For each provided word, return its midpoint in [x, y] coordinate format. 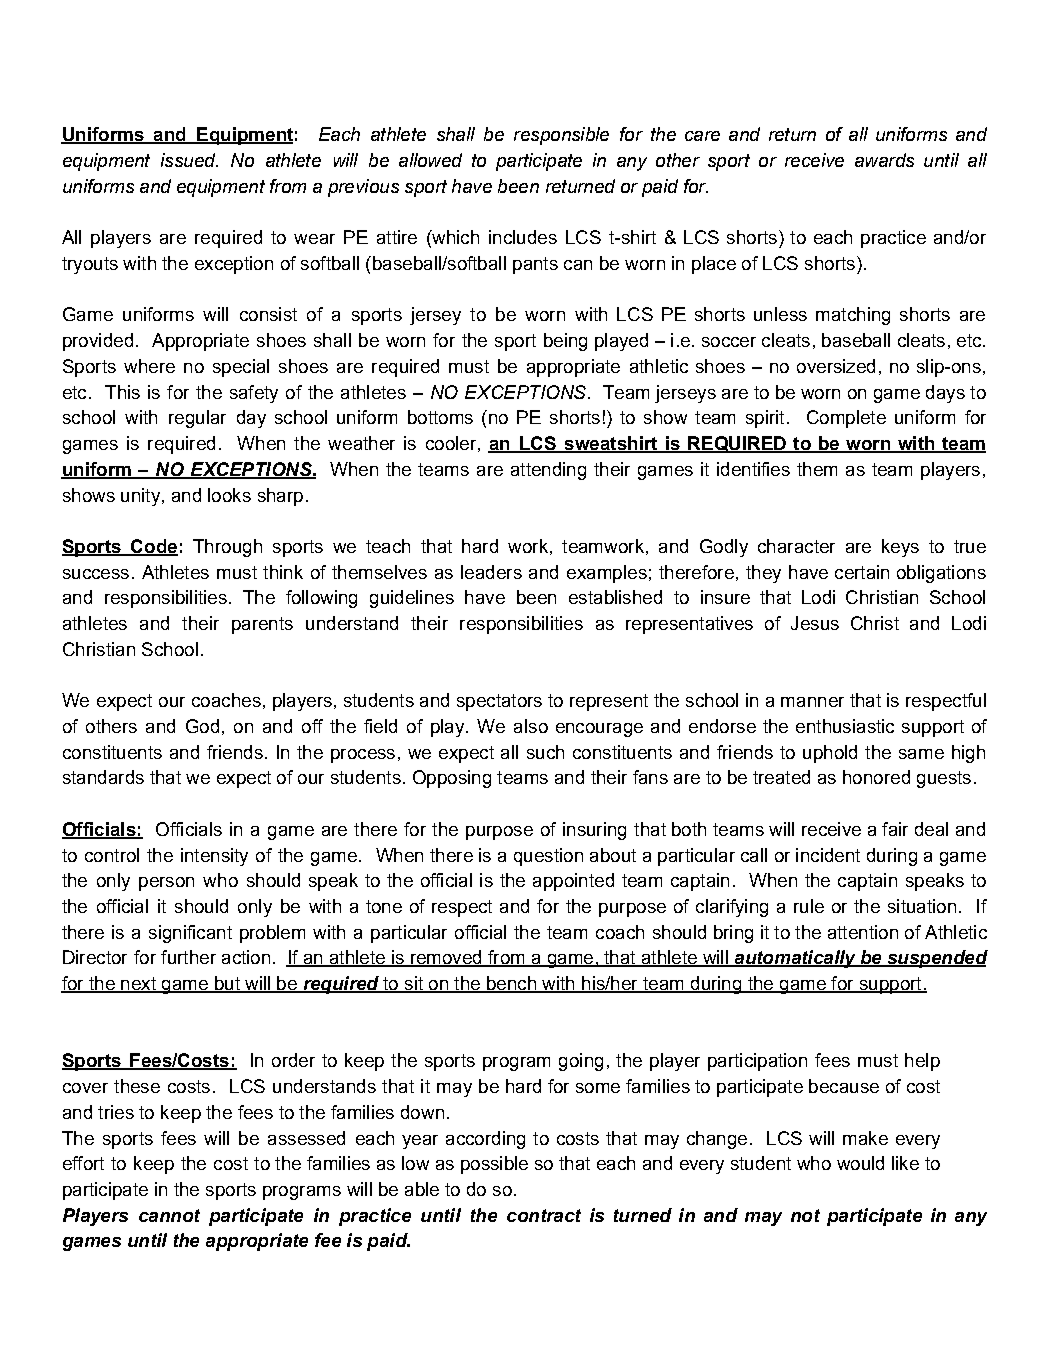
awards [884, 160]
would [860, 1163]
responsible [561, 136]
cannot [169, 1215]
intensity [214, 857]
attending [548, 471]
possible [494, 1165]
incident [828, 855]
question [548, 857]
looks [229, 495]
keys [900, 548]
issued [189, 160]
